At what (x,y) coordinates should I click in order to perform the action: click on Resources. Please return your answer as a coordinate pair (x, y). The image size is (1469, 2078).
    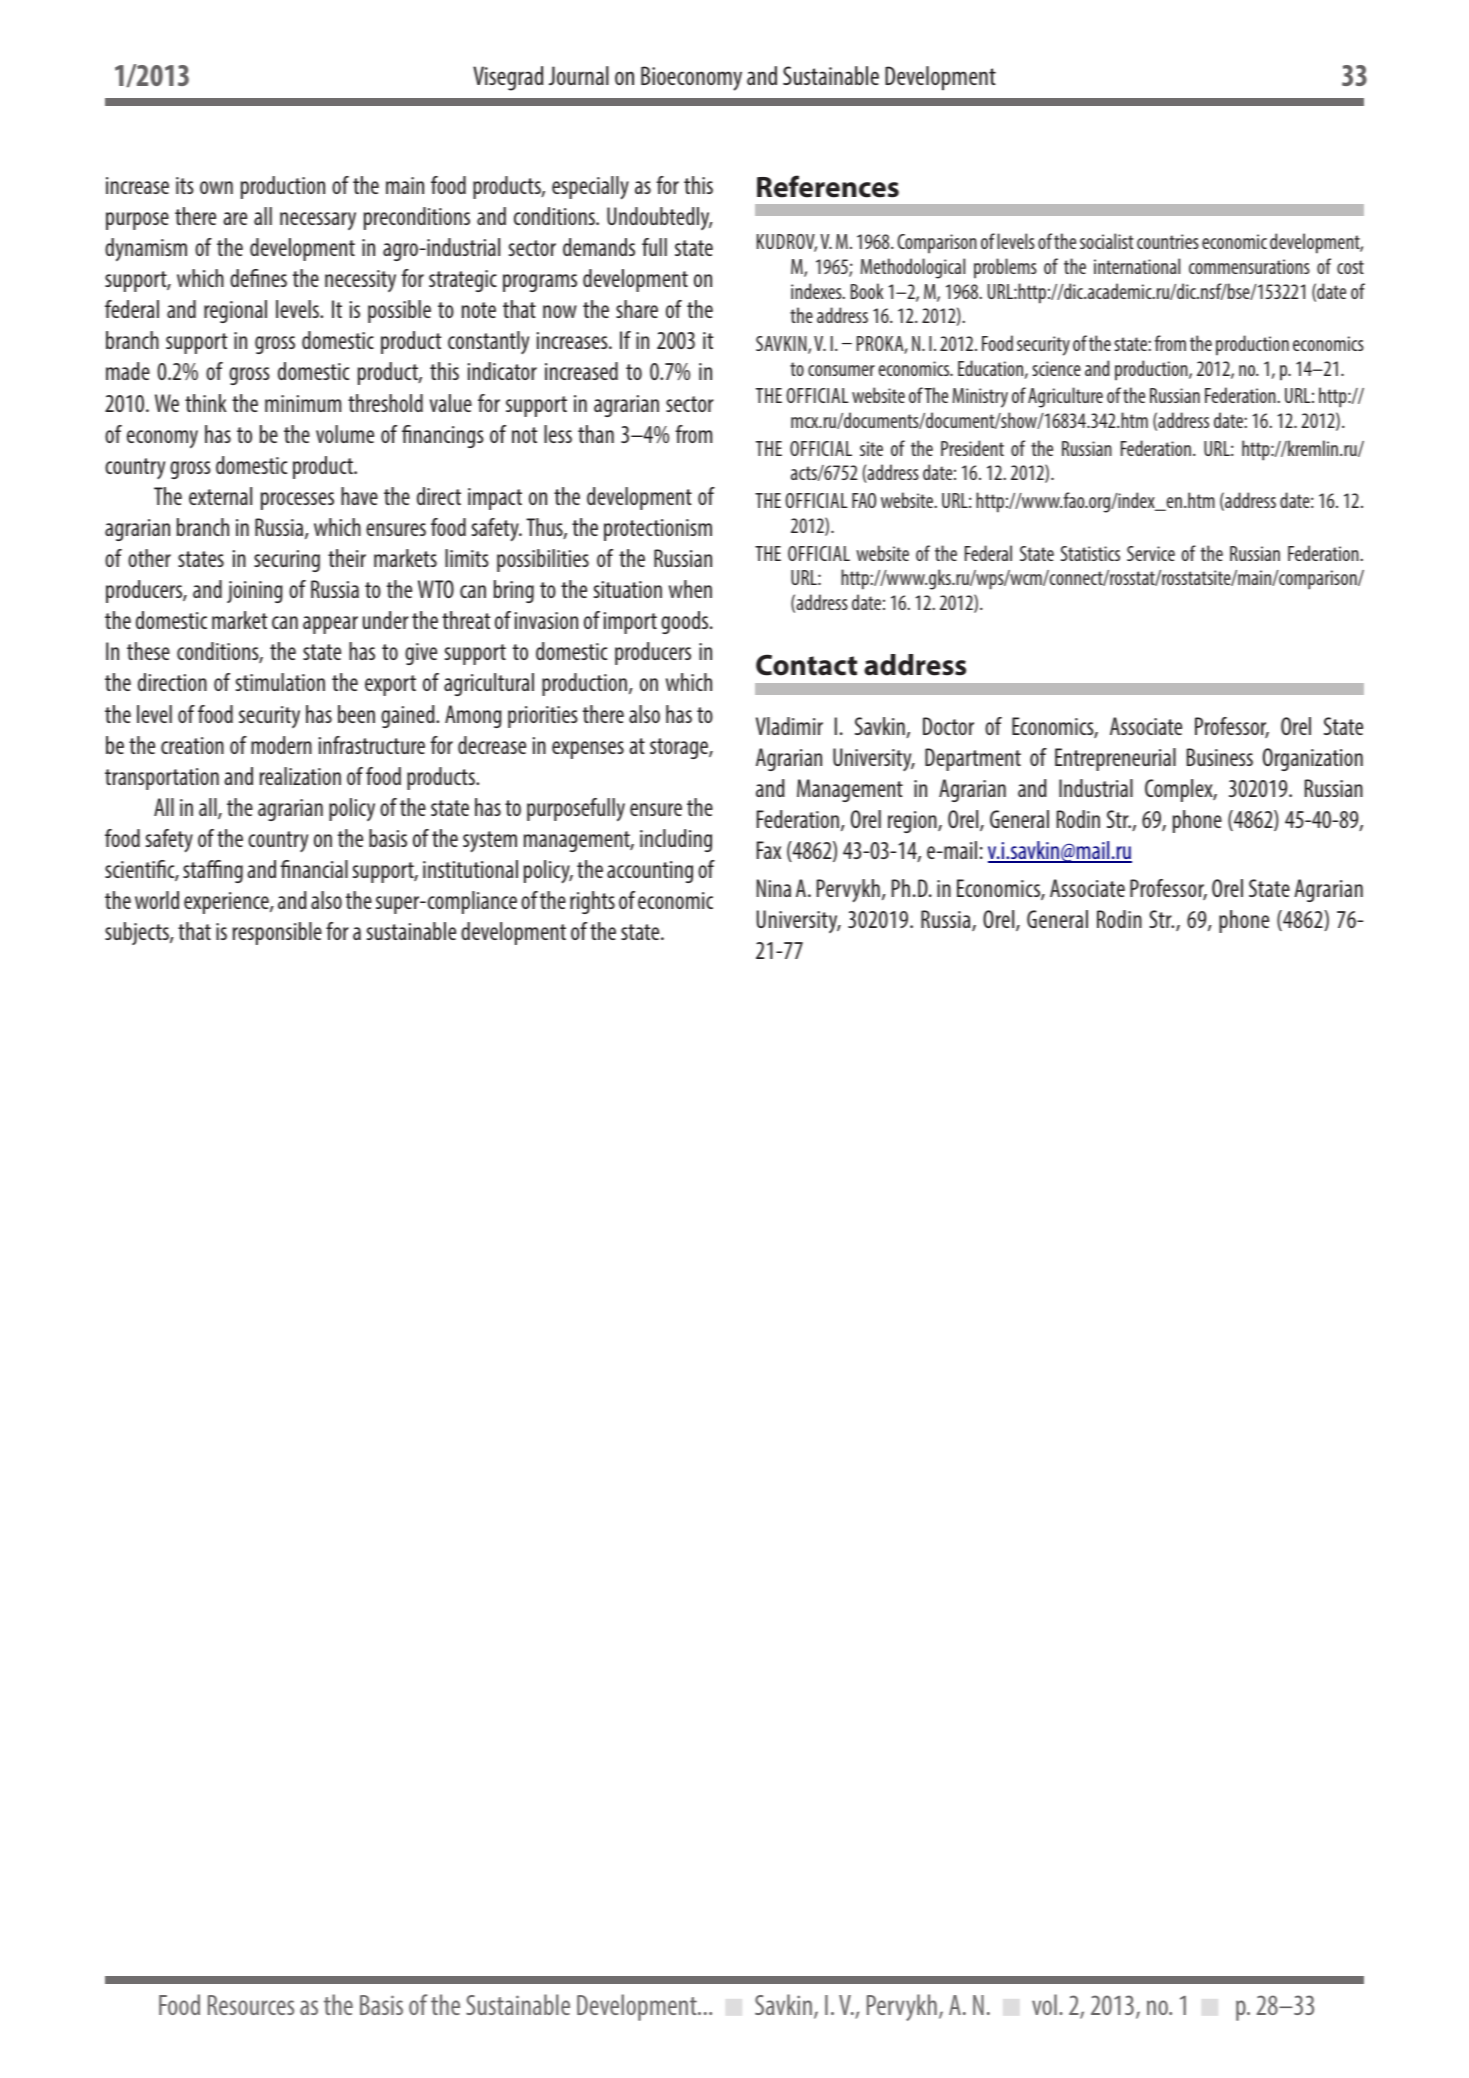
    Looking at the image, I should click on (251, 2005).
